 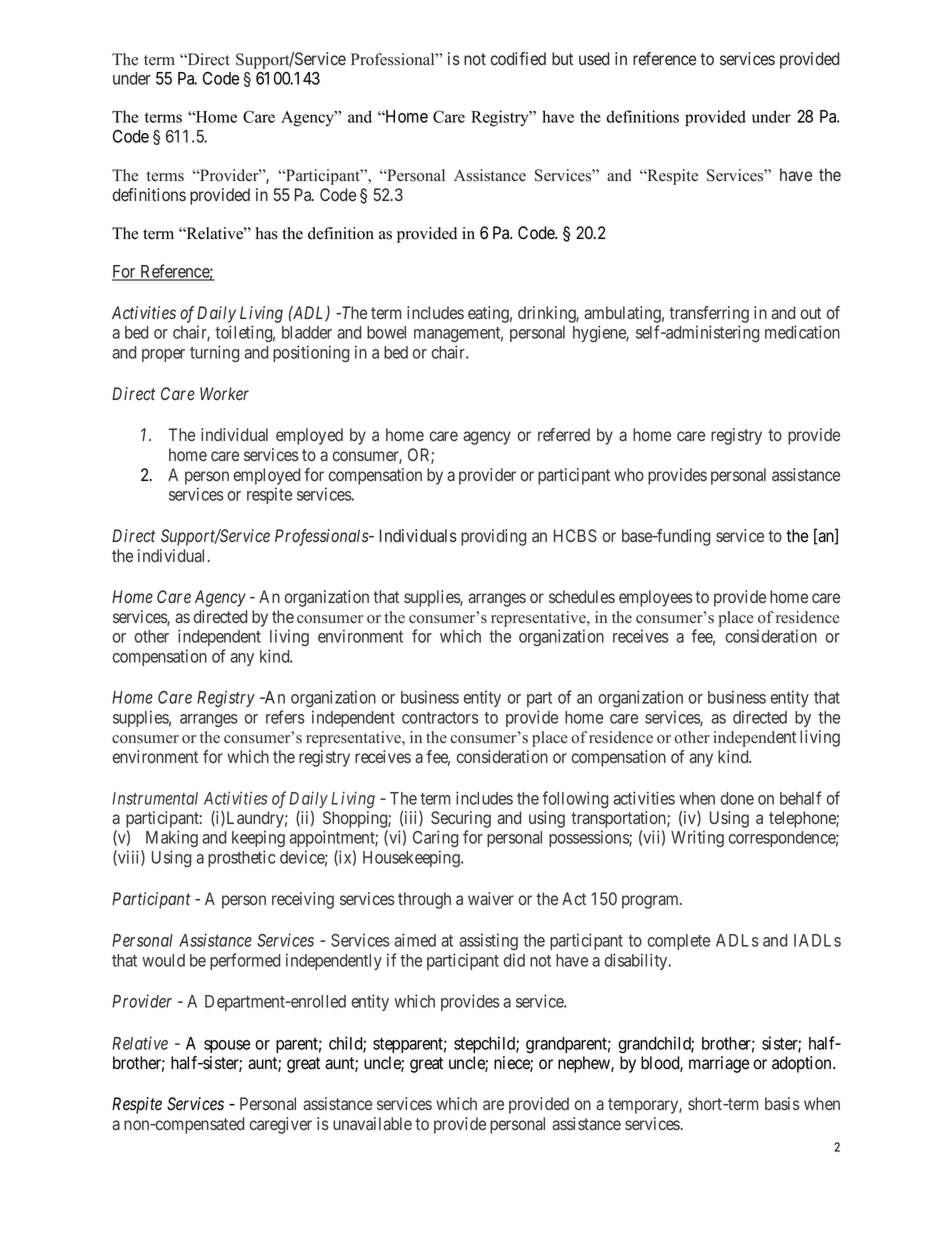 I want to click on who, so click(x=629, y=474).
